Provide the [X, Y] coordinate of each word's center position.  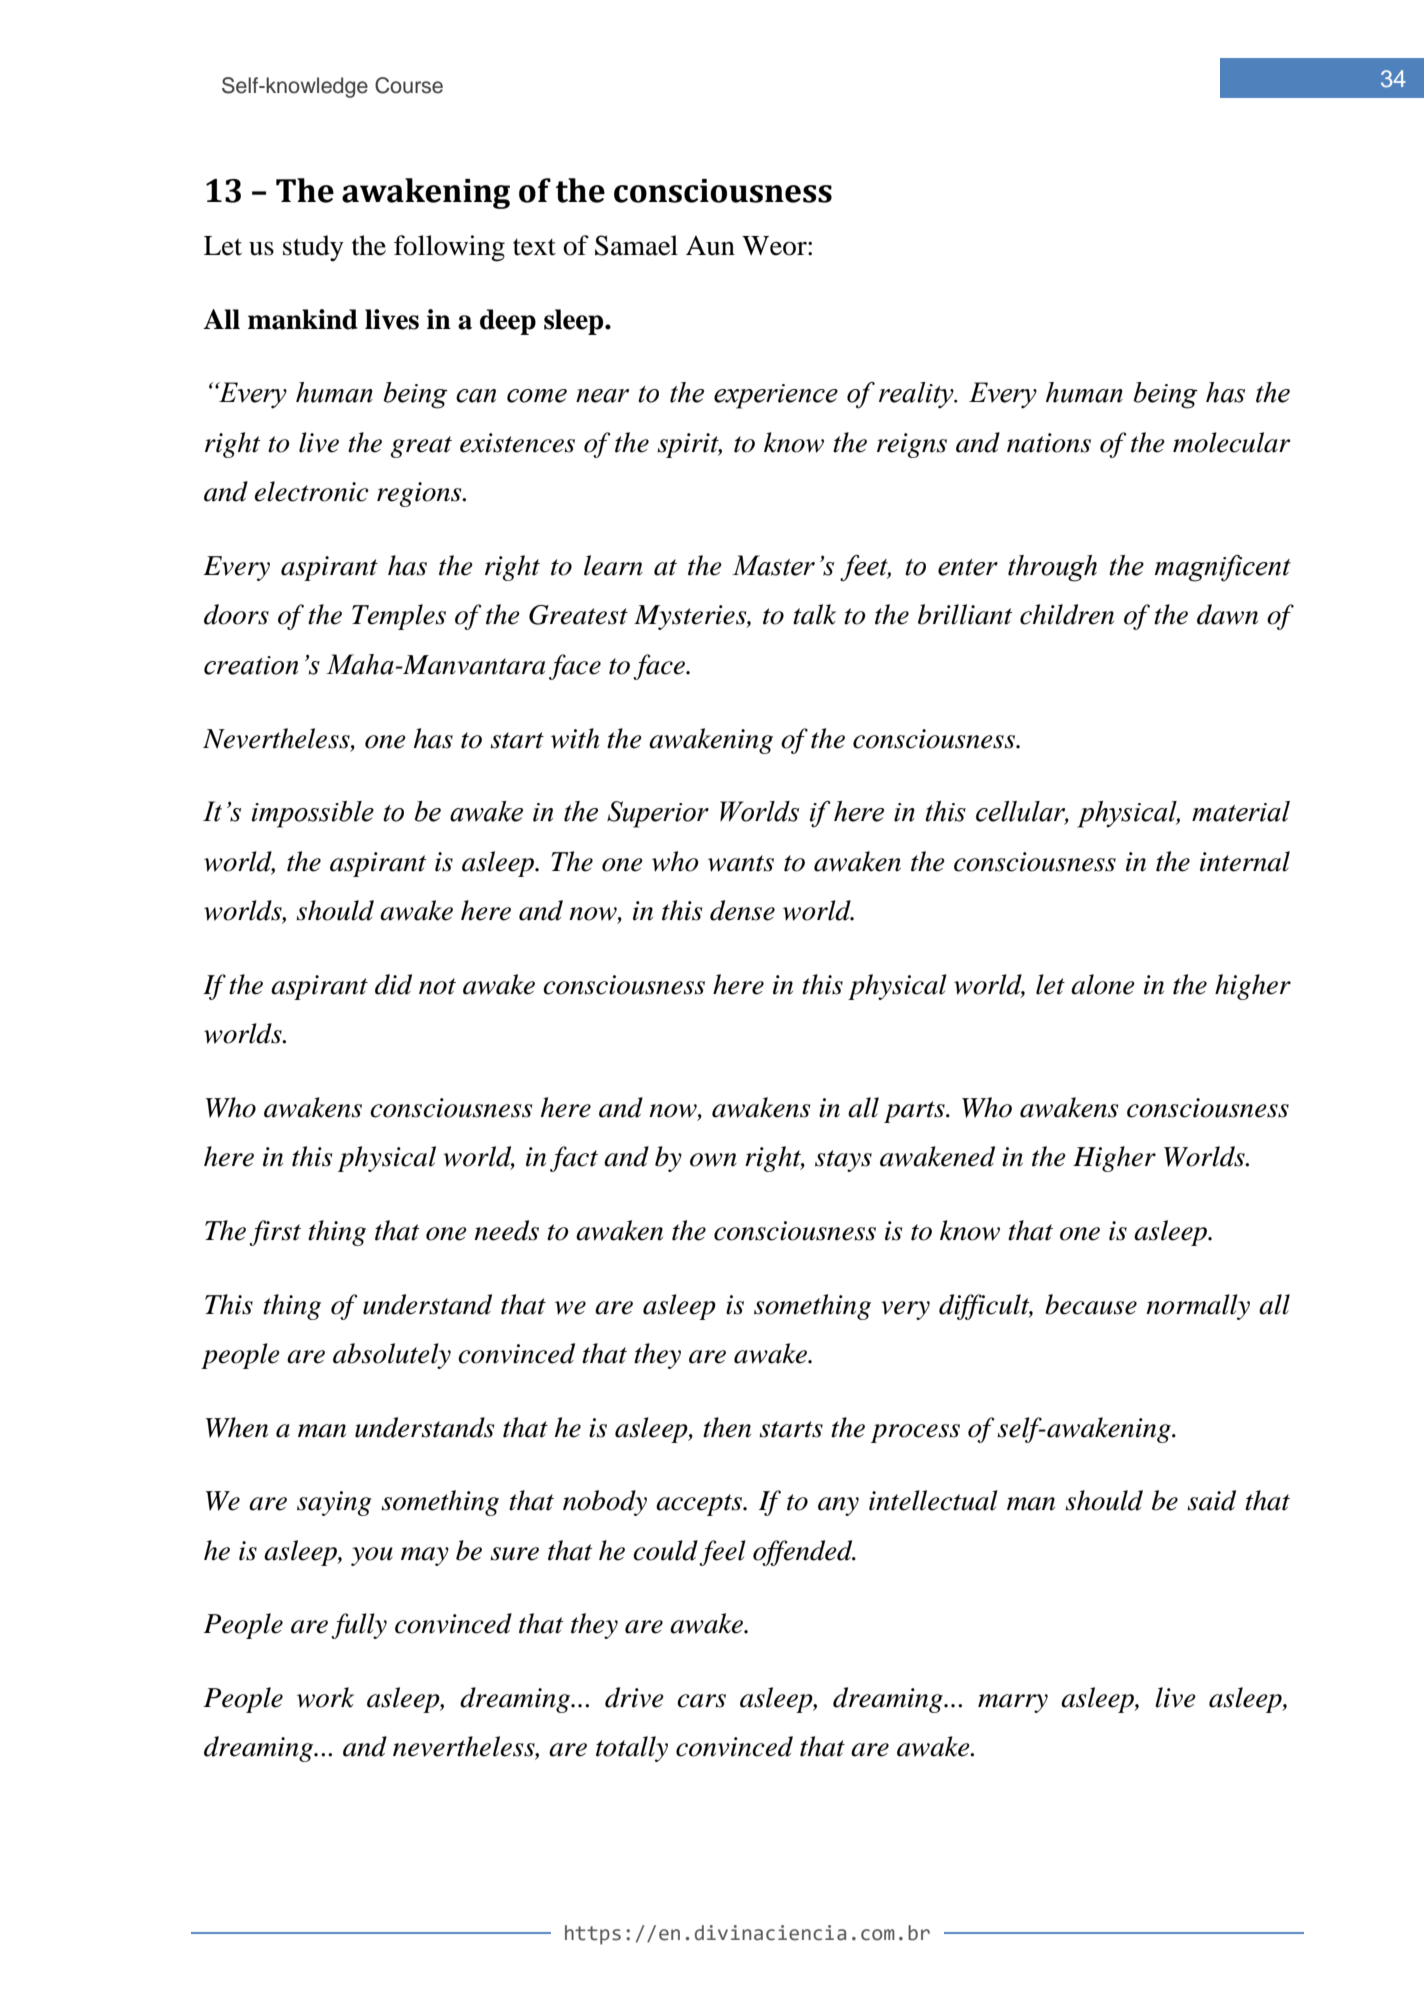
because [1091, 1304]
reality [917, 395]
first [275, 1233]
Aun [710, 246]
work [325, 1697]
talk [814, 614]
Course [409, 85]
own [713, 1160]
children [1067, 614]
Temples [399, 617]
